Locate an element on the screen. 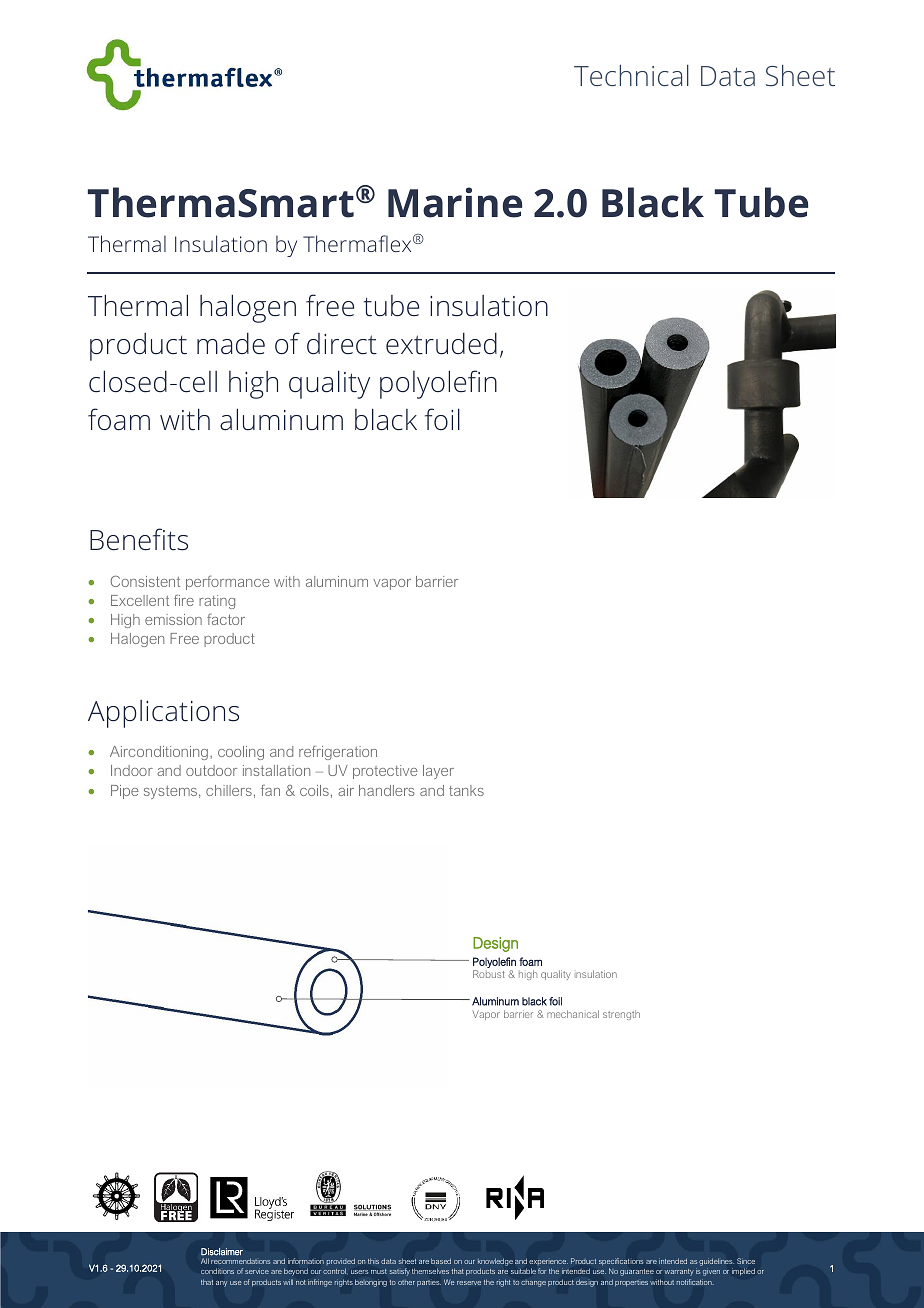  tanks is located at coordinates (466, 790).
